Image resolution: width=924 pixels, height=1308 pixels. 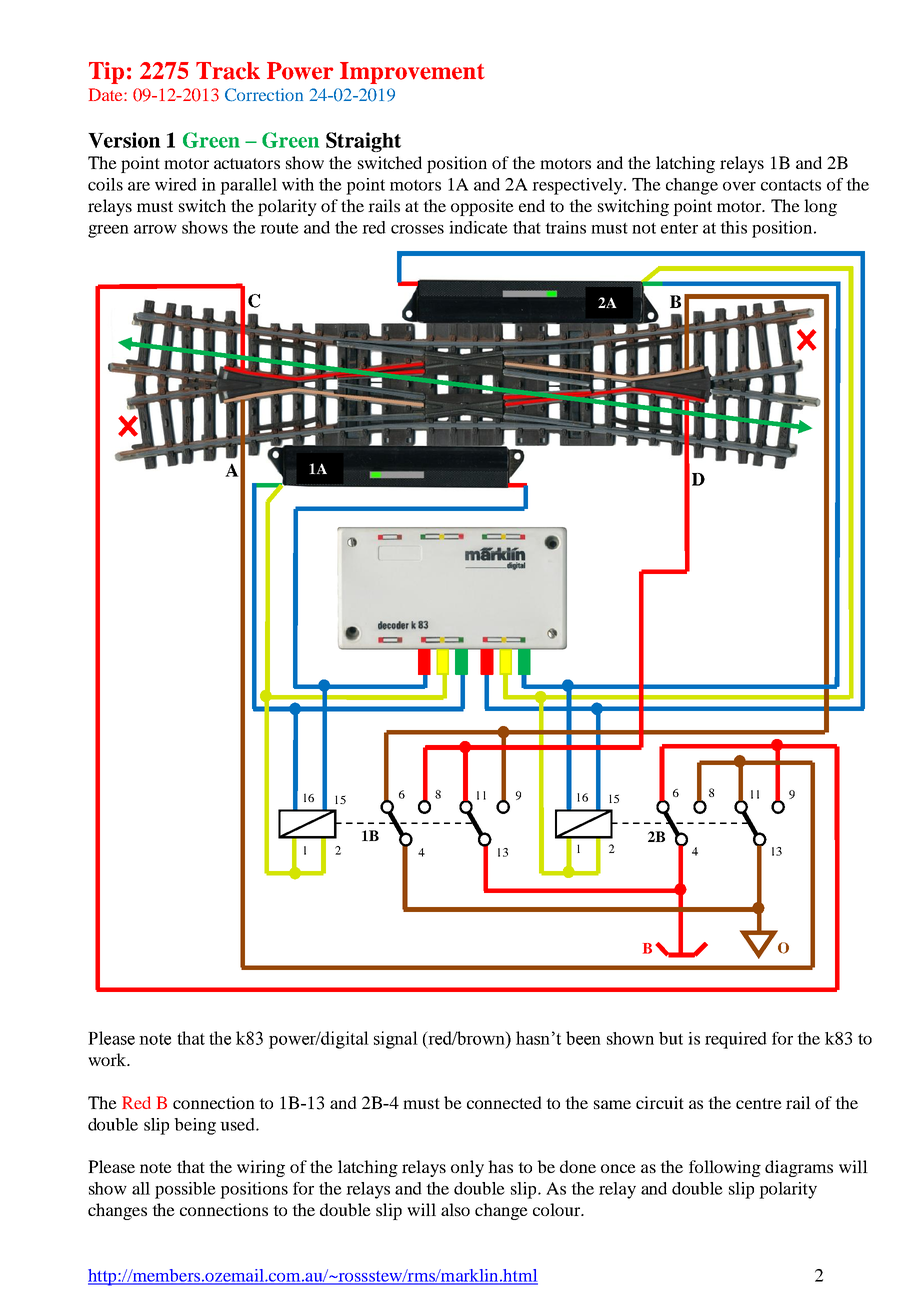 I want to click on only, so click(x=467, y=1168).
